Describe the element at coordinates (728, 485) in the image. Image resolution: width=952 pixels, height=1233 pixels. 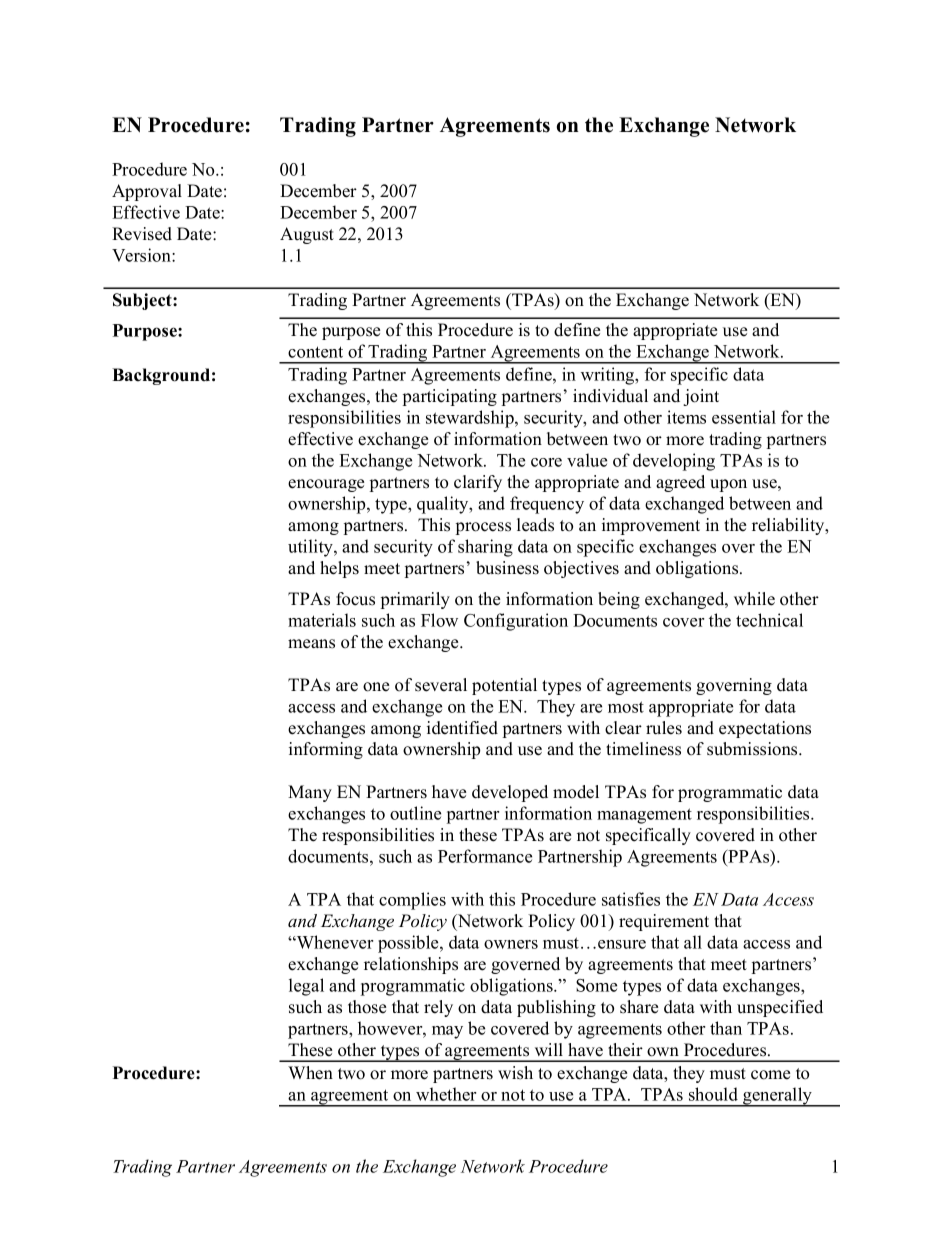
I see `upon` at that location.
